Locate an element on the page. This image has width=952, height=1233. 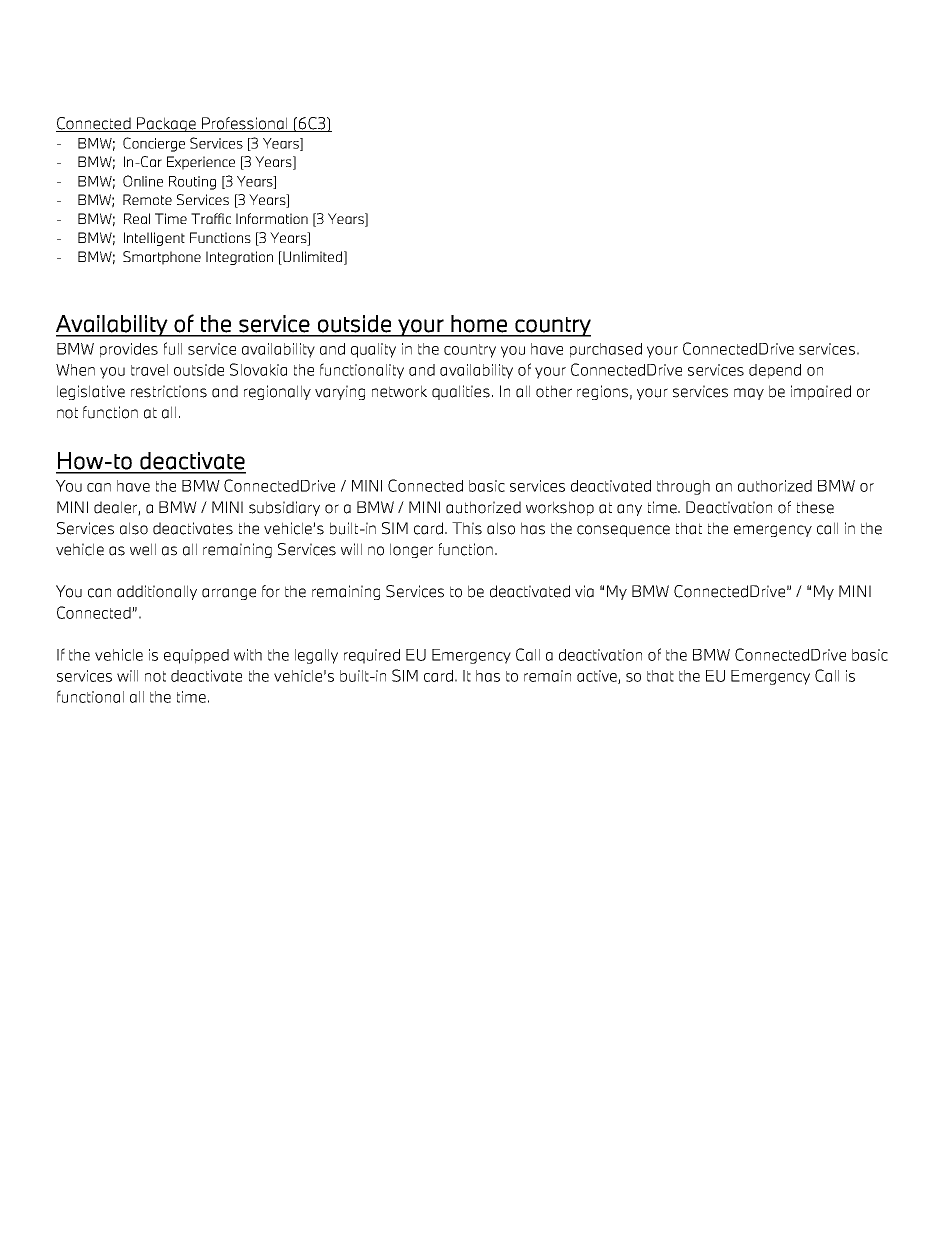
Professional is located at coordinates (245, 124).
